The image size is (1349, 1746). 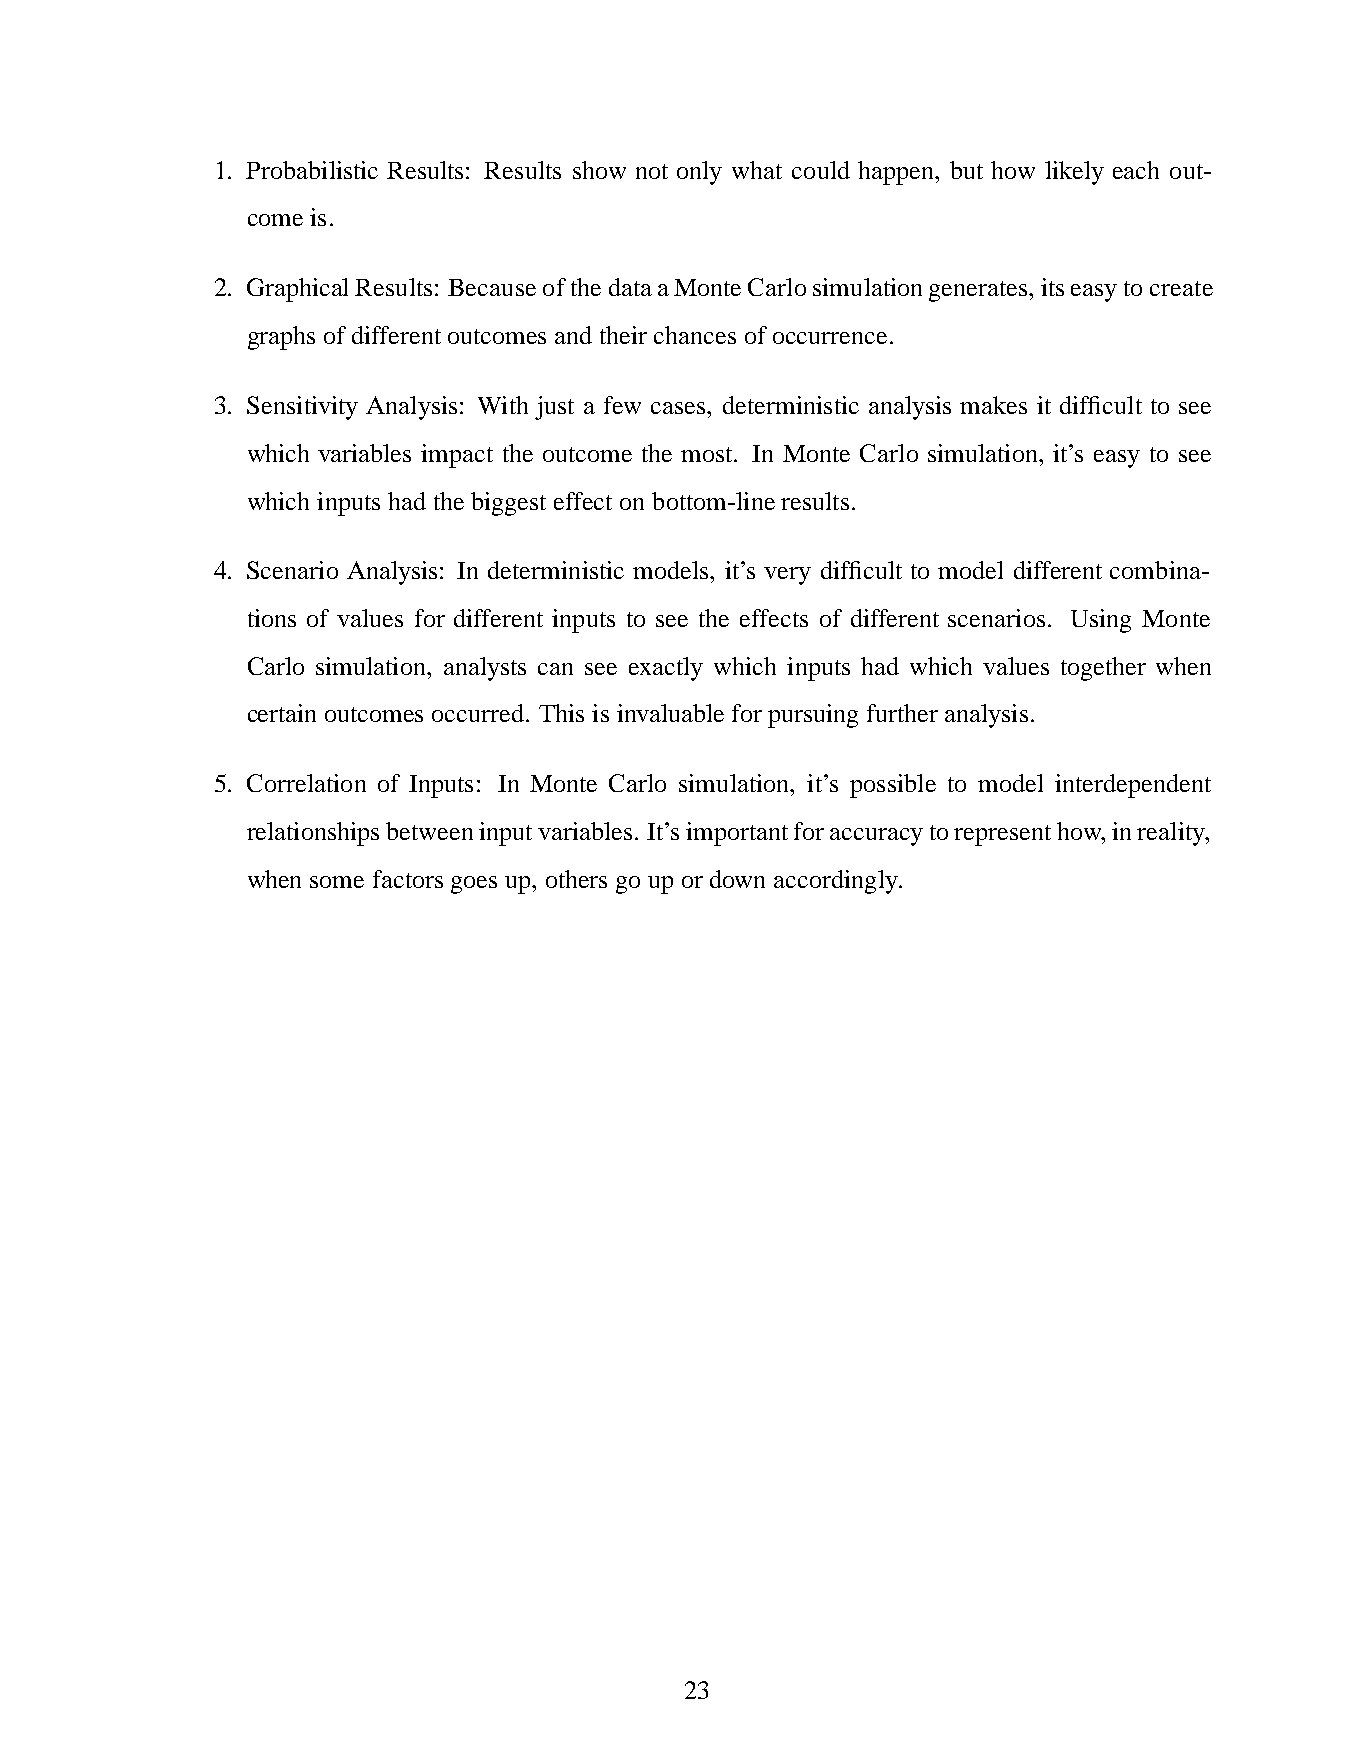 I want to click on most, so click(x=708, y=454).
